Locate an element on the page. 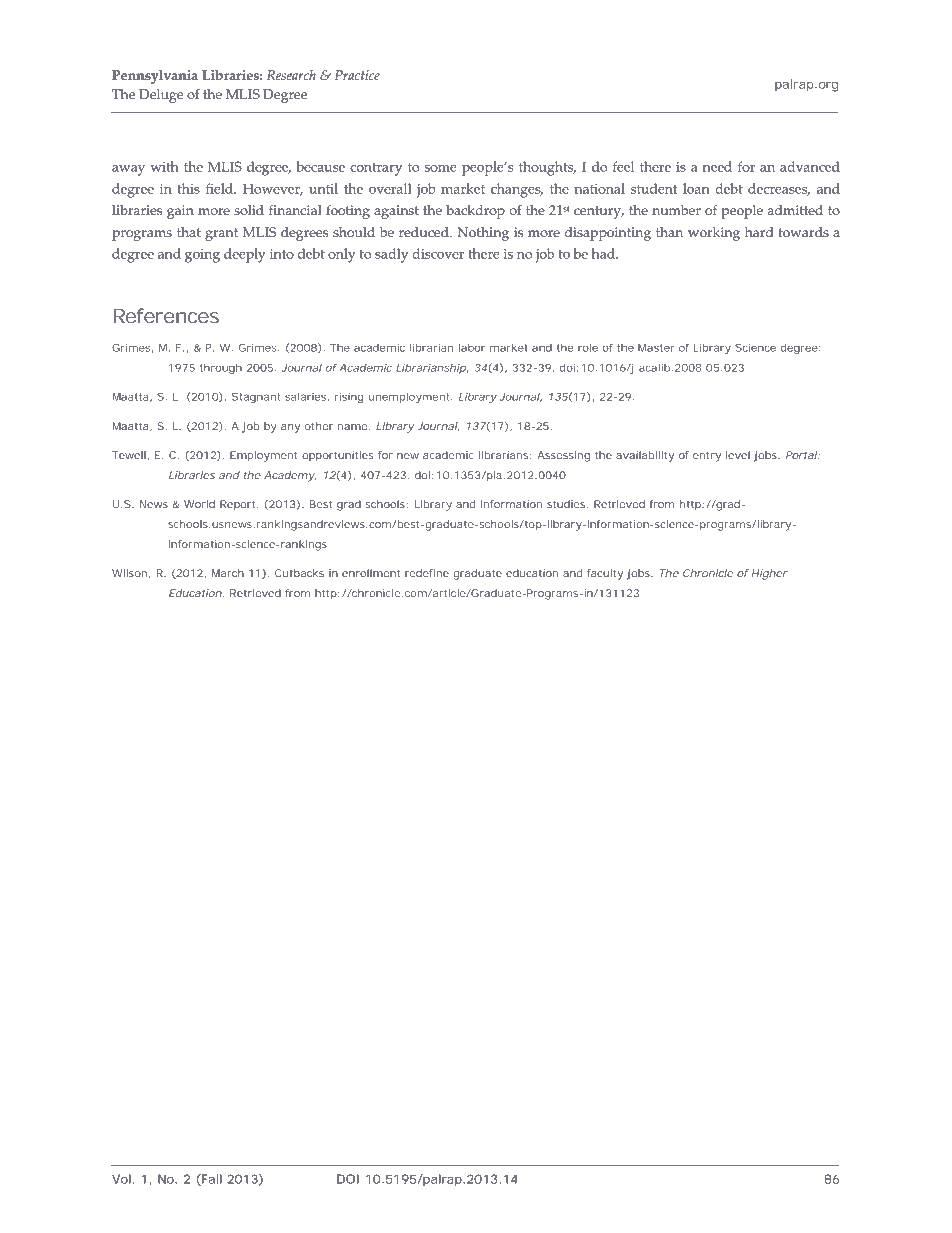 This page has height=1233, width=952. Vol is located at coordinates (121, 1179).
